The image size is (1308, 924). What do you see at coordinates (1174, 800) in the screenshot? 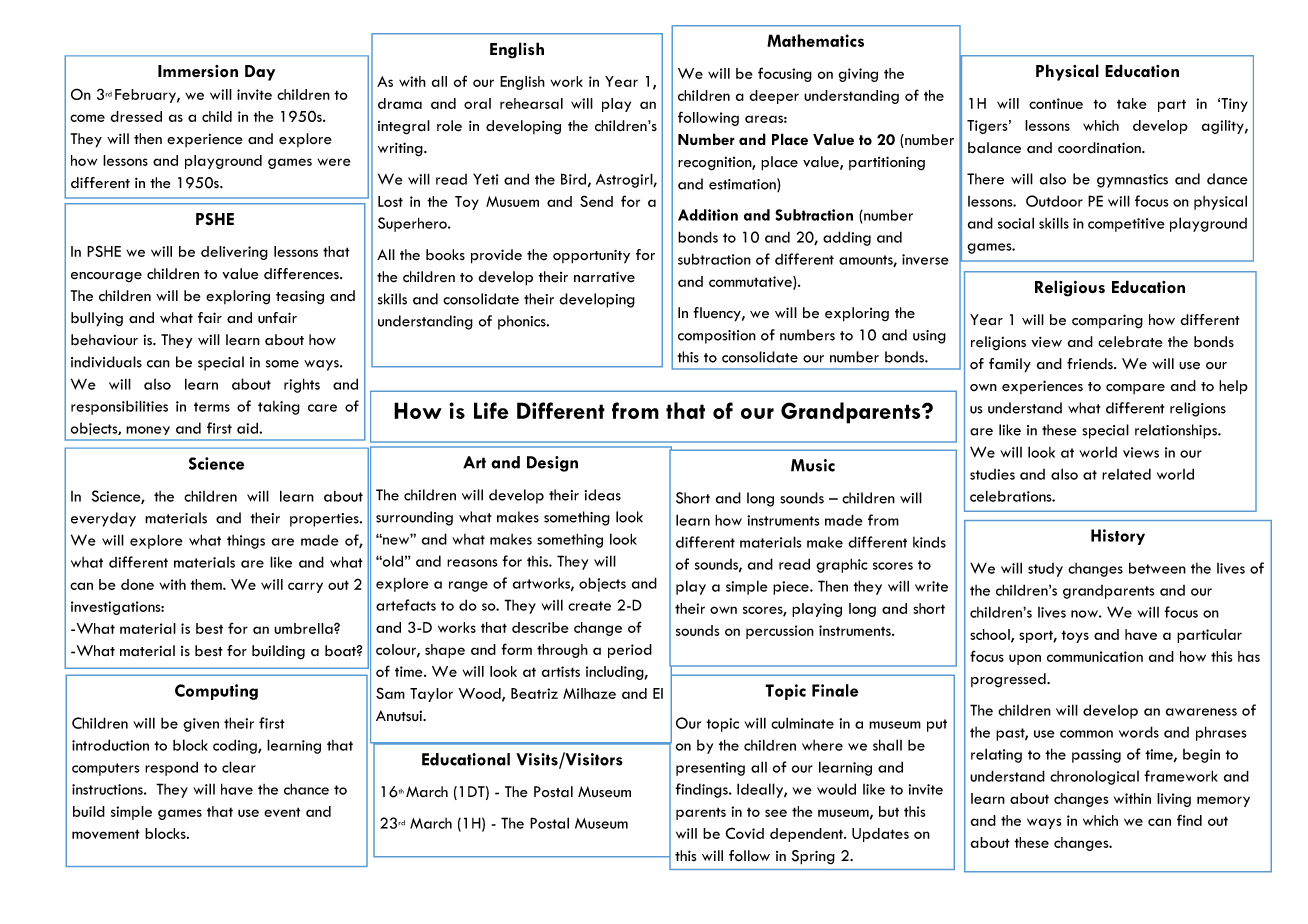
I see `living` at bounding box center [1174, 800].
